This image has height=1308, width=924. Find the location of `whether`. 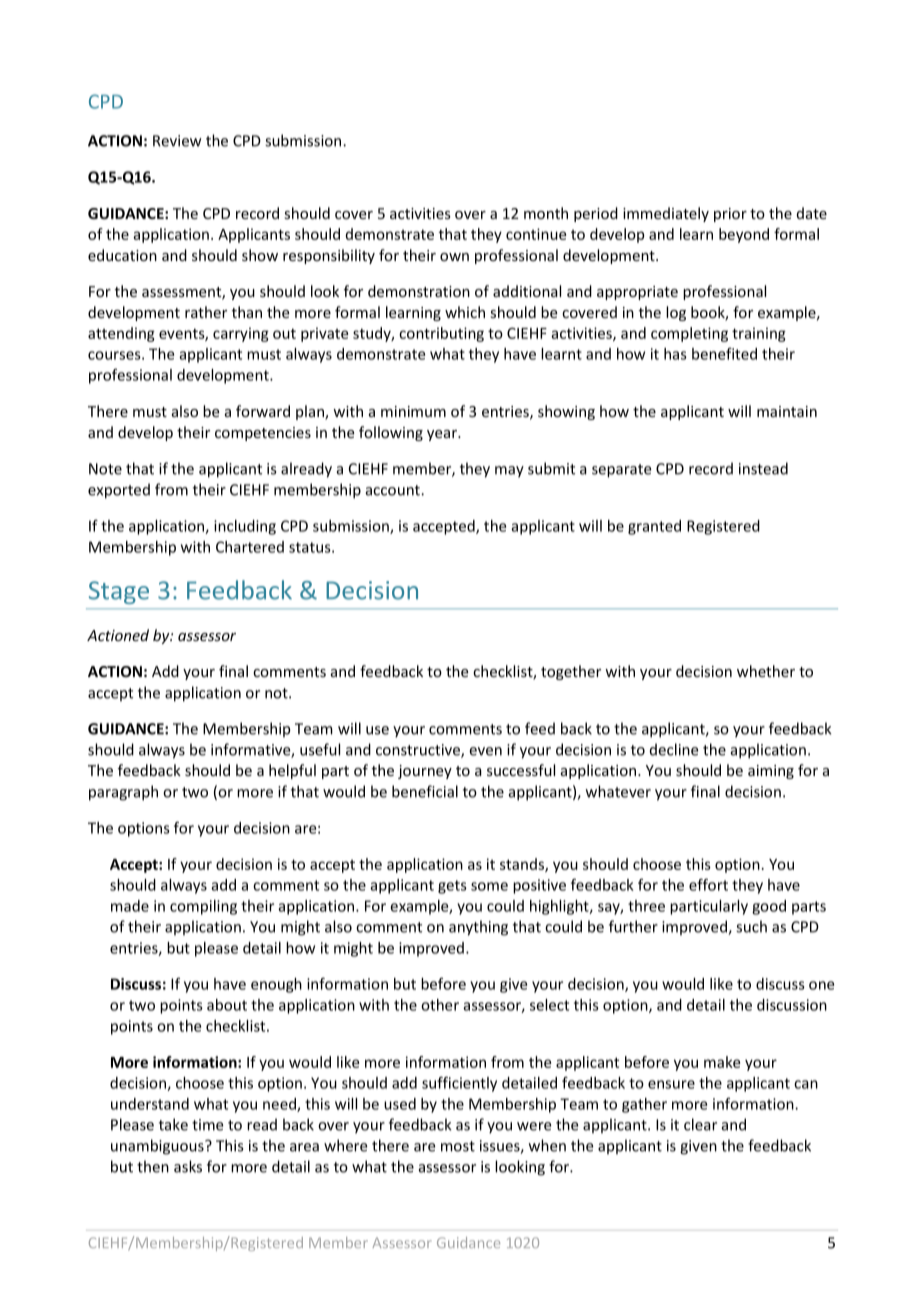

whether is located at coordinates (766, 671).
